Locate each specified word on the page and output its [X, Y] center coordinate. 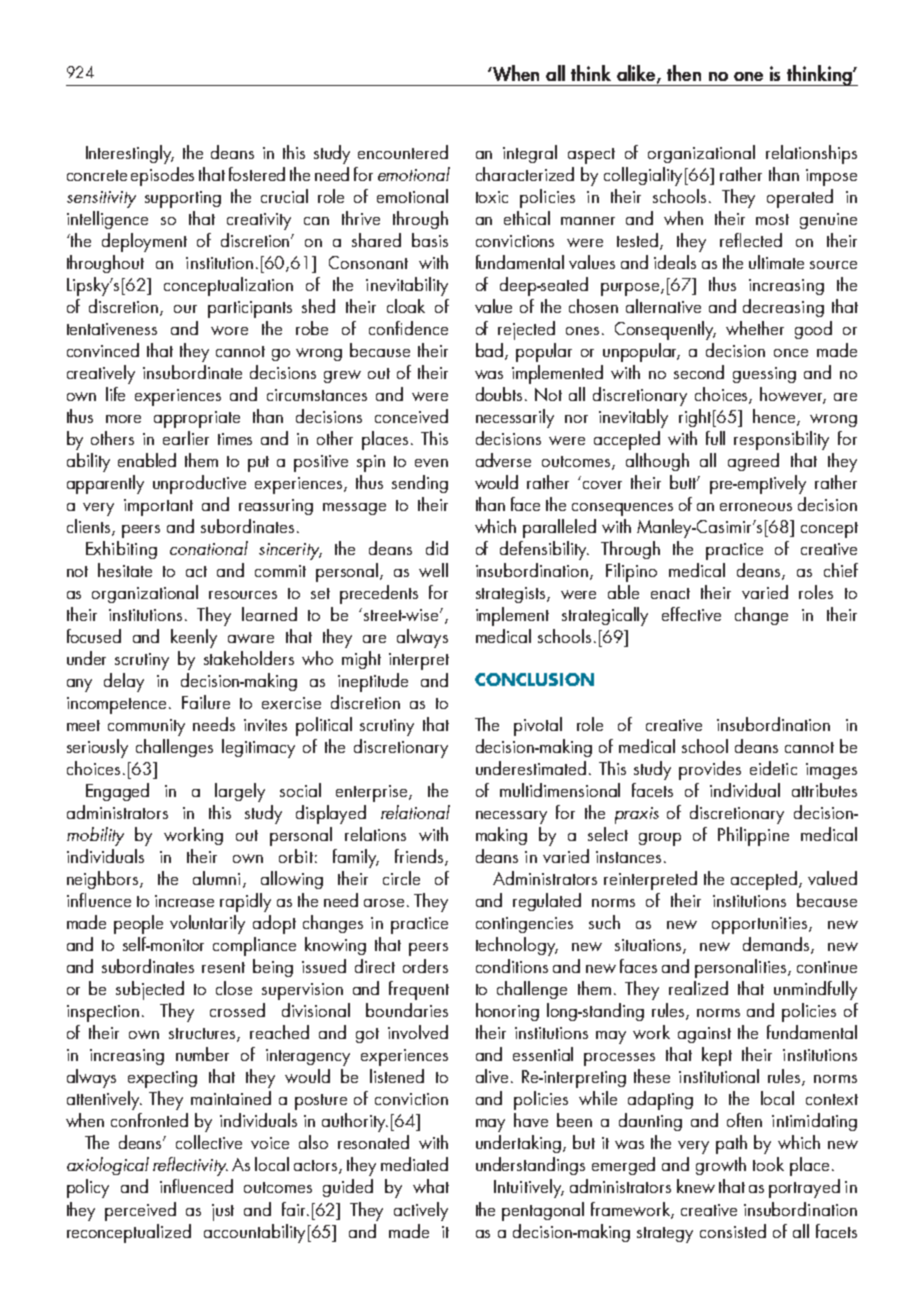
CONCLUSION [534, 679]
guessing [764, 375]
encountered [403, 152]
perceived [140, 1211]
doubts [501, 394]
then [684, 73]
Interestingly [130, 154]
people [138, 924]
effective [691, 614]
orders [425, 966]
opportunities [761, 925]
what [431, 1186]
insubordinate [192, 372]
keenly [194, 638]
